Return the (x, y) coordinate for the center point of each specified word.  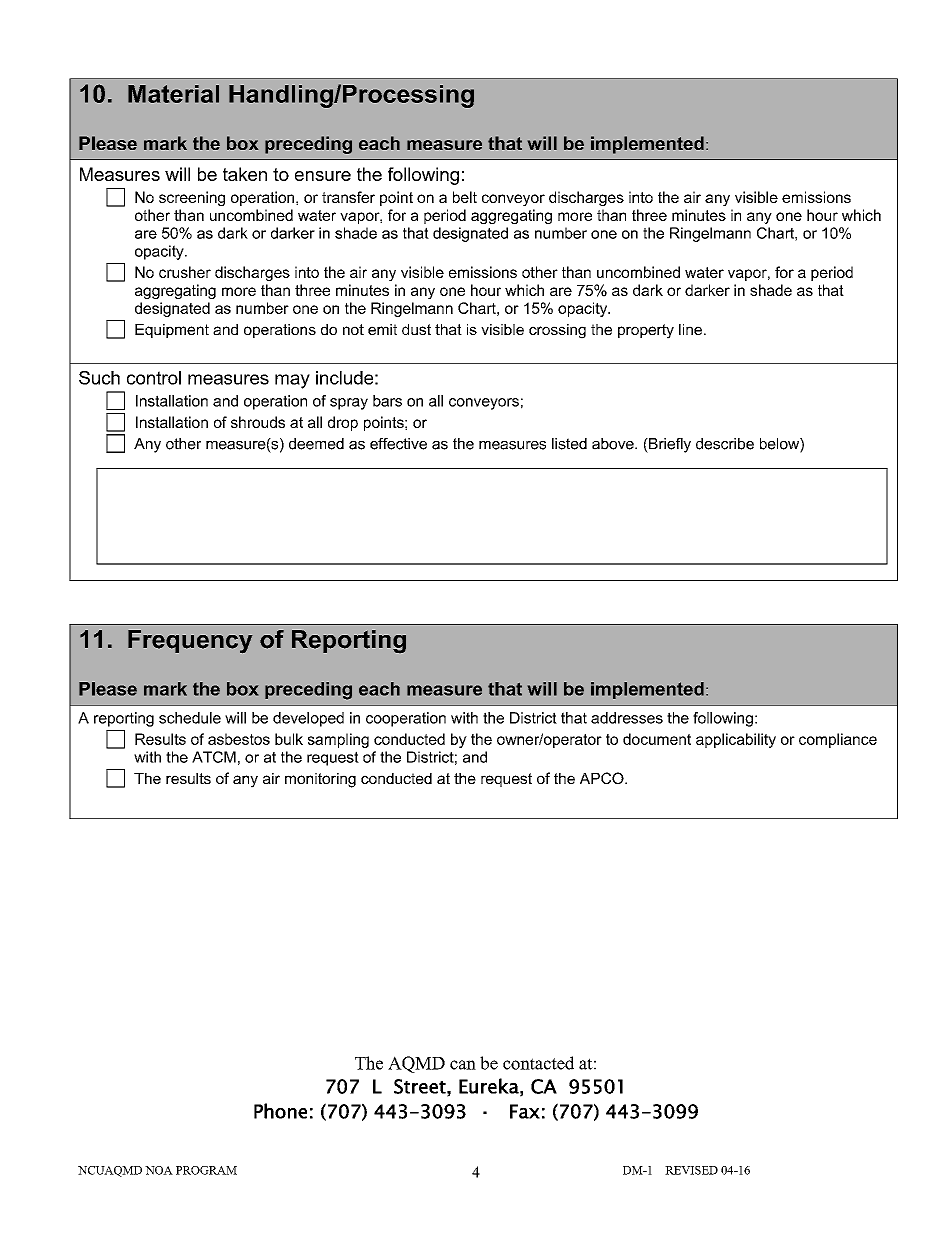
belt (465, 197)
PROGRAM (206, 1170)
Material (173, 94)
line (690, 329)
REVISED (691, 1170)
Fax (525, 1111)
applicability (736, 740)
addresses (627, 718)
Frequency (190, 641)
